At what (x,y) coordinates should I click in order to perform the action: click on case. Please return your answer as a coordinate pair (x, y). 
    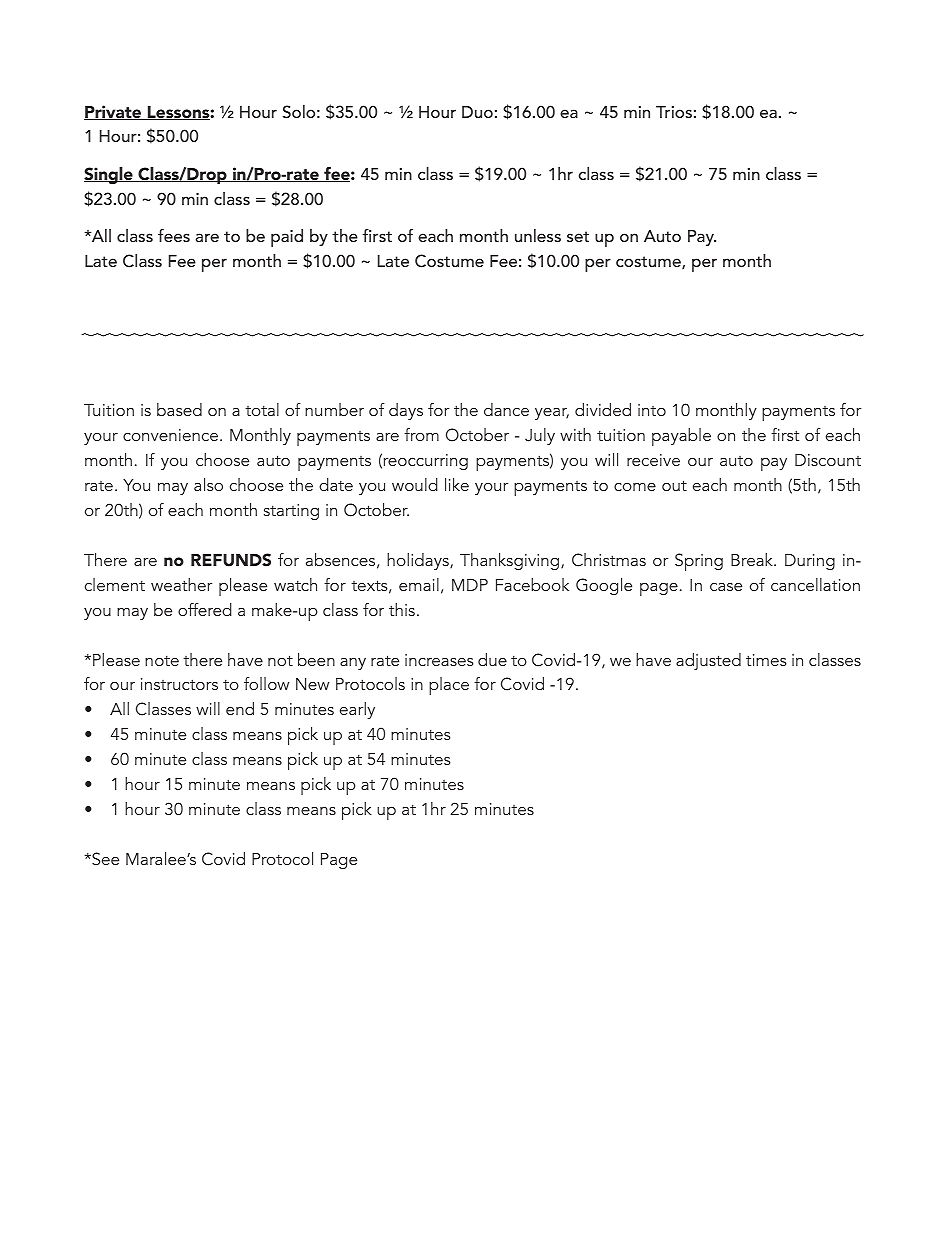
    Looking at the image, I should click on (726, 587).
